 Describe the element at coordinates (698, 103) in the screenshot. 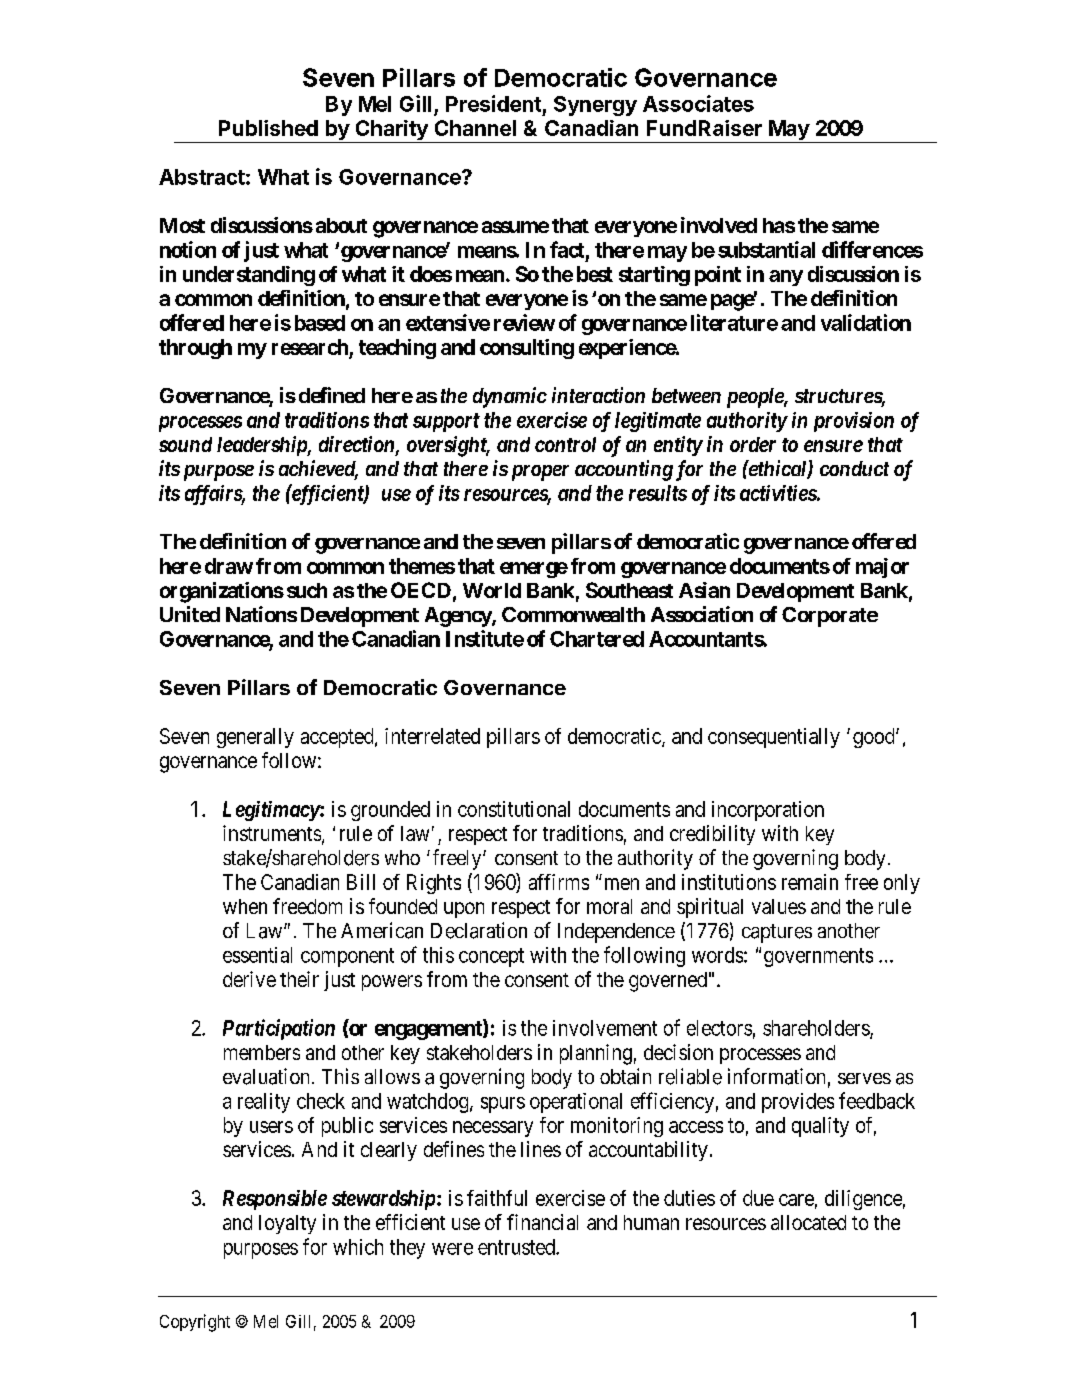

I see `Associates` at that location.
